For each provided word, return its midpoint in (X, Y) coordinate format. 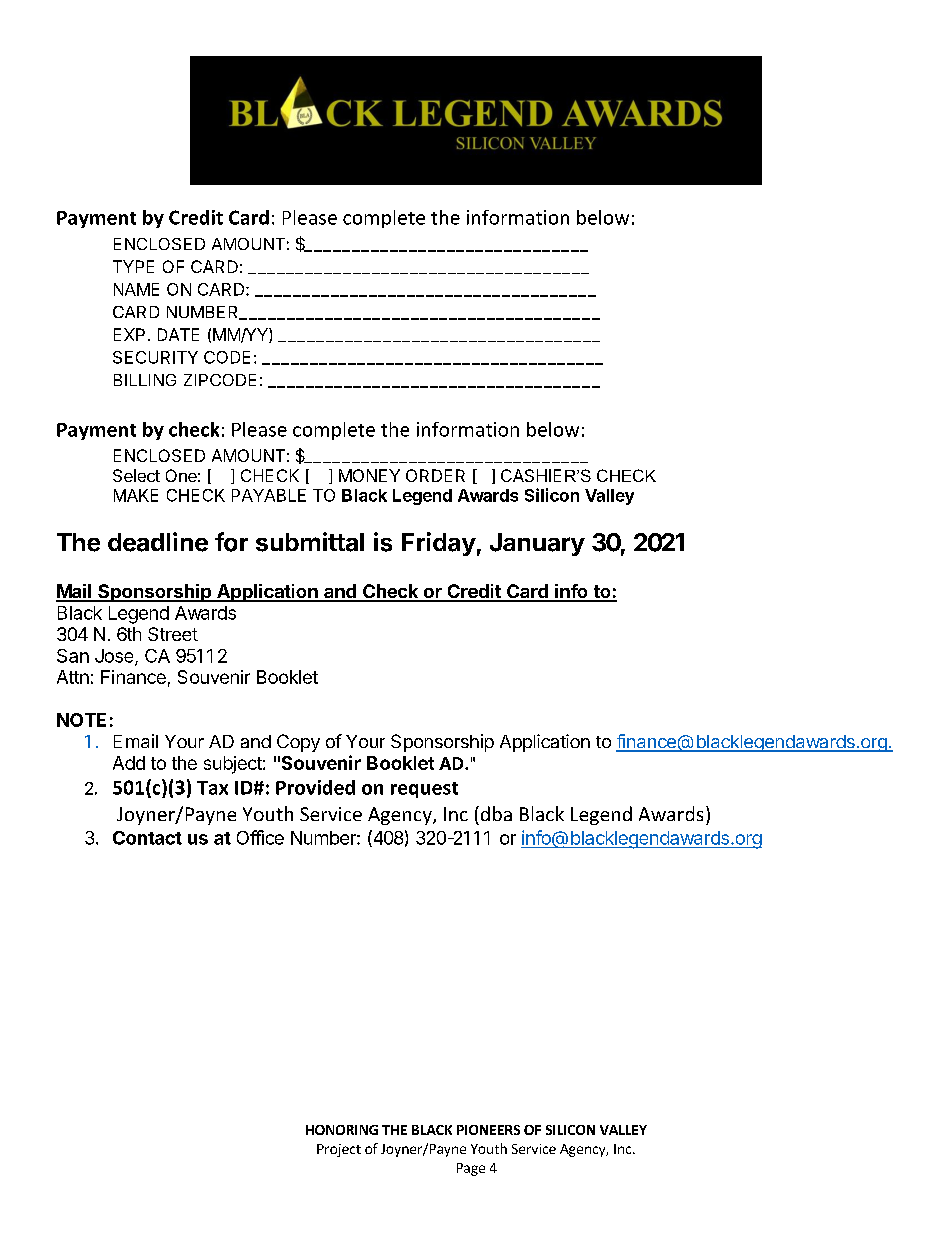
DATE (178, 334)
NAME (136, 289)
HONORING (342, 1130)
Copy (298, 743)
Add (129, 763)
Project (339, 1150)
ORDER (435, 475)
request (424, 790)
